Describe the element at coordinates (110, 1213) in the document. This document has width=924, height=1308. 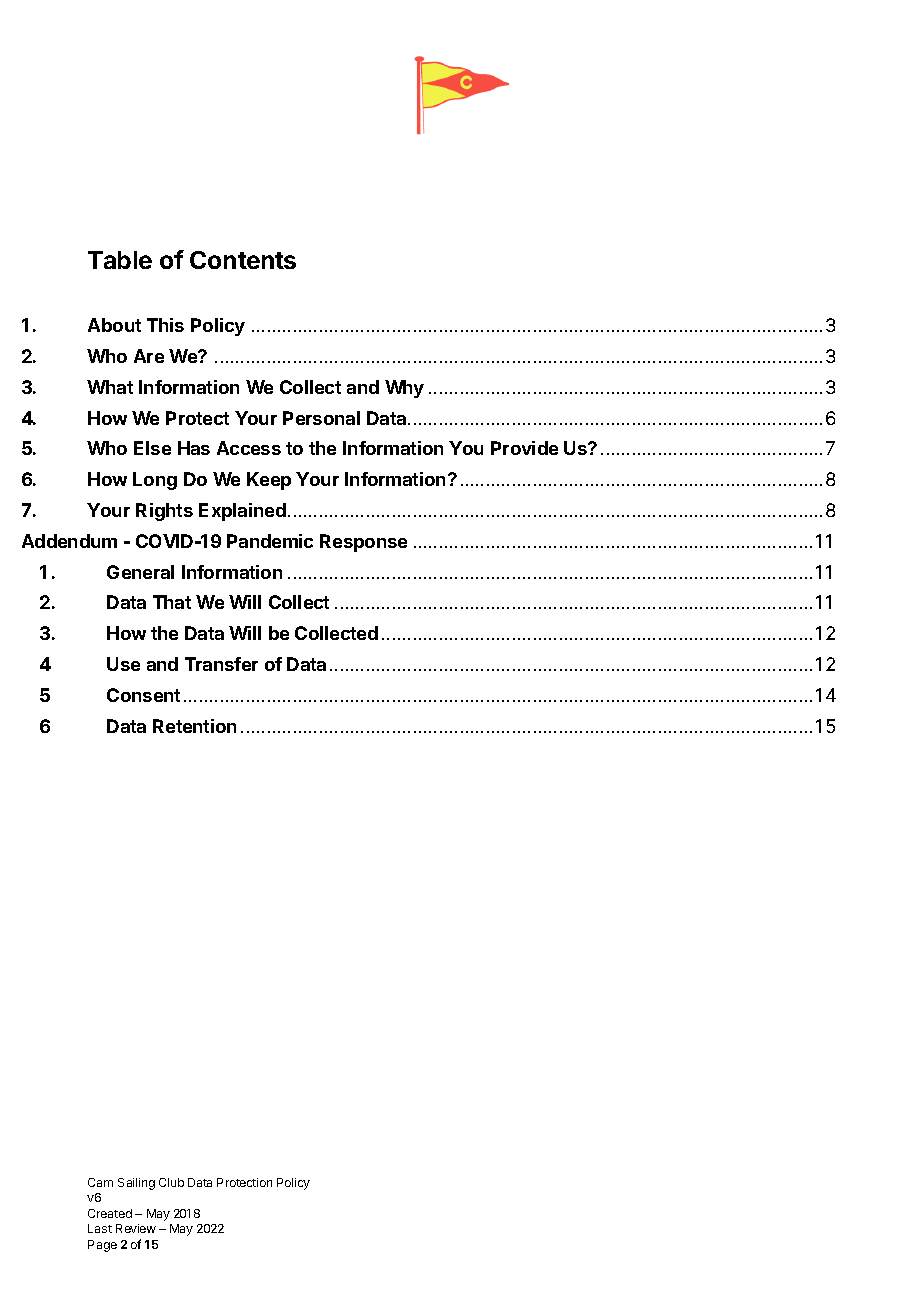
I see `Created` at that location.
